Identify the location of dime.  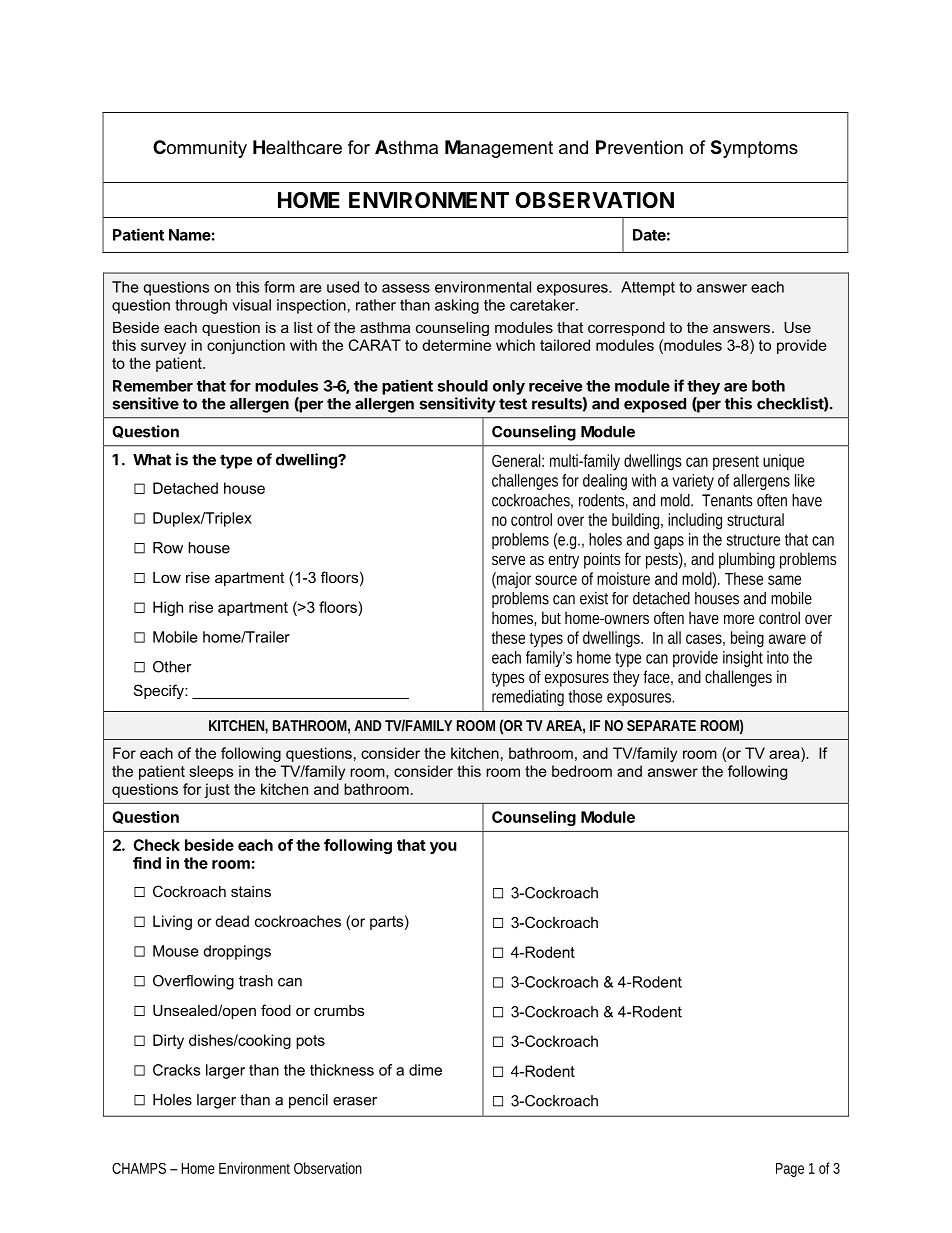
(425, 1070).
